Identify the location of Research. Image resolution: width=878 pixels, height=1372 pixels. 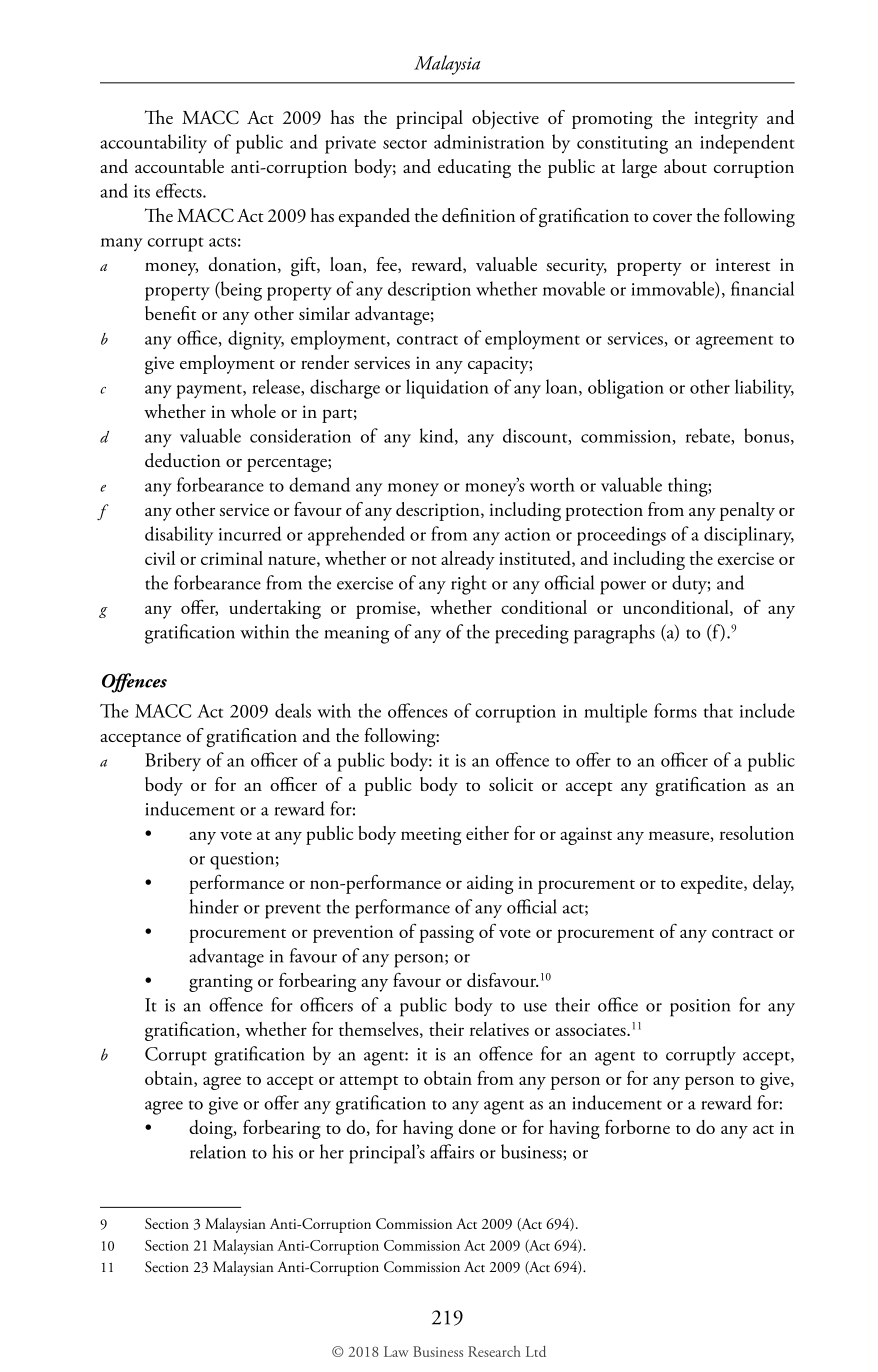
(494, 1351).
